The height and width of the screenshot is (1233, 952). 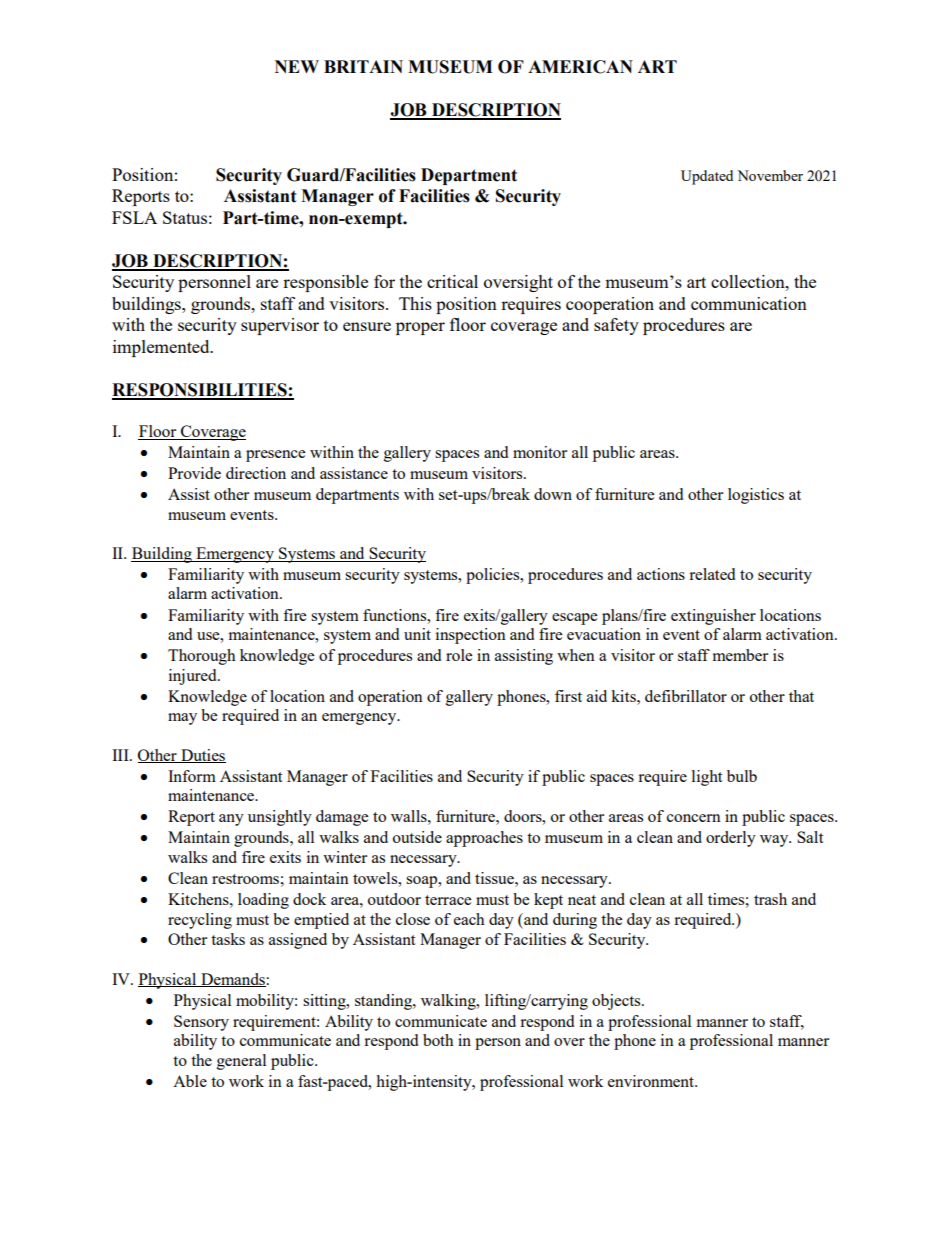 What do you see at coordinates (707, 177) in the screenshot?
I see `Updated` at bounding box center [707, 177].
